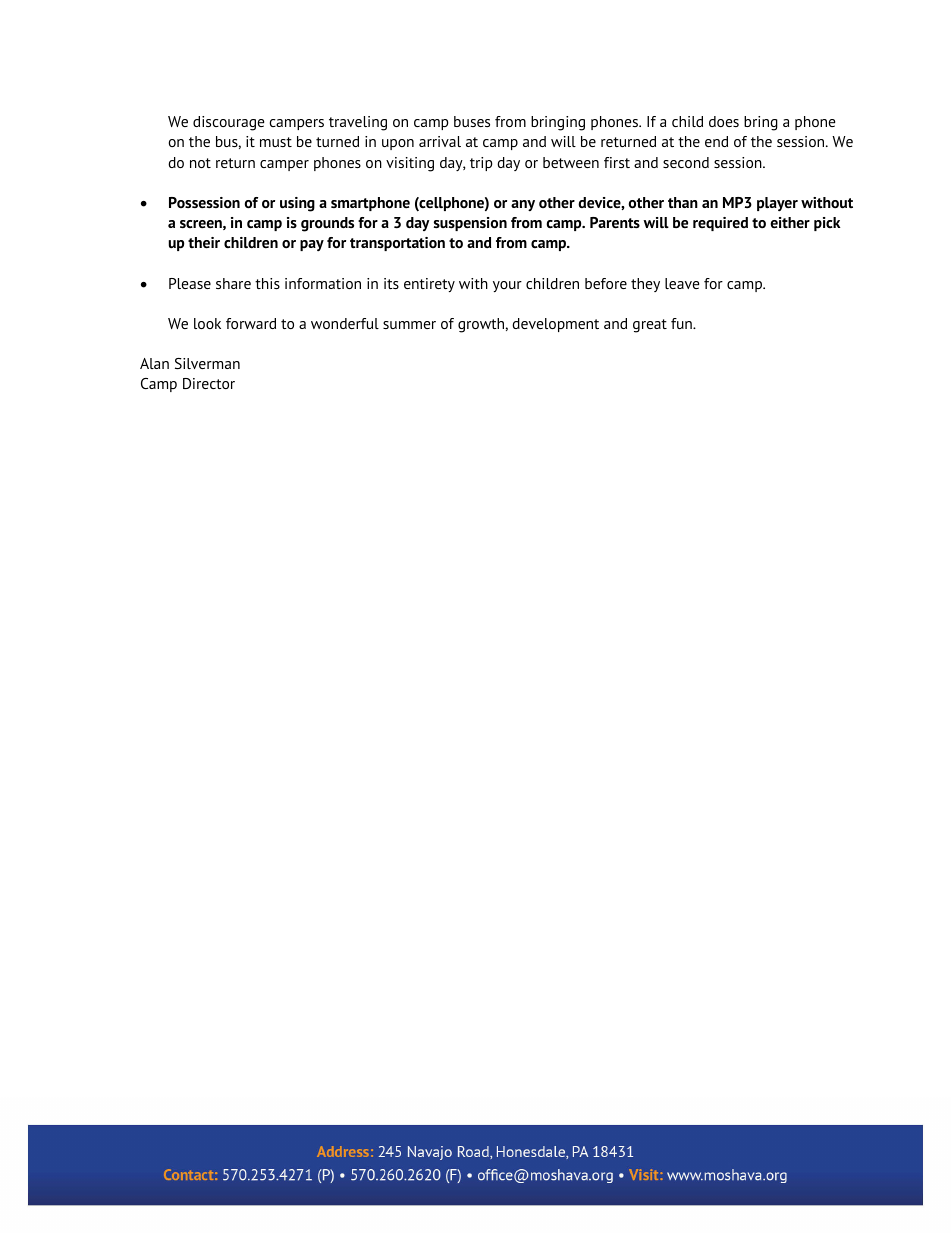 The width and height of the screenshot is (952, 1233). I want to click on does, so click(724, 121).
